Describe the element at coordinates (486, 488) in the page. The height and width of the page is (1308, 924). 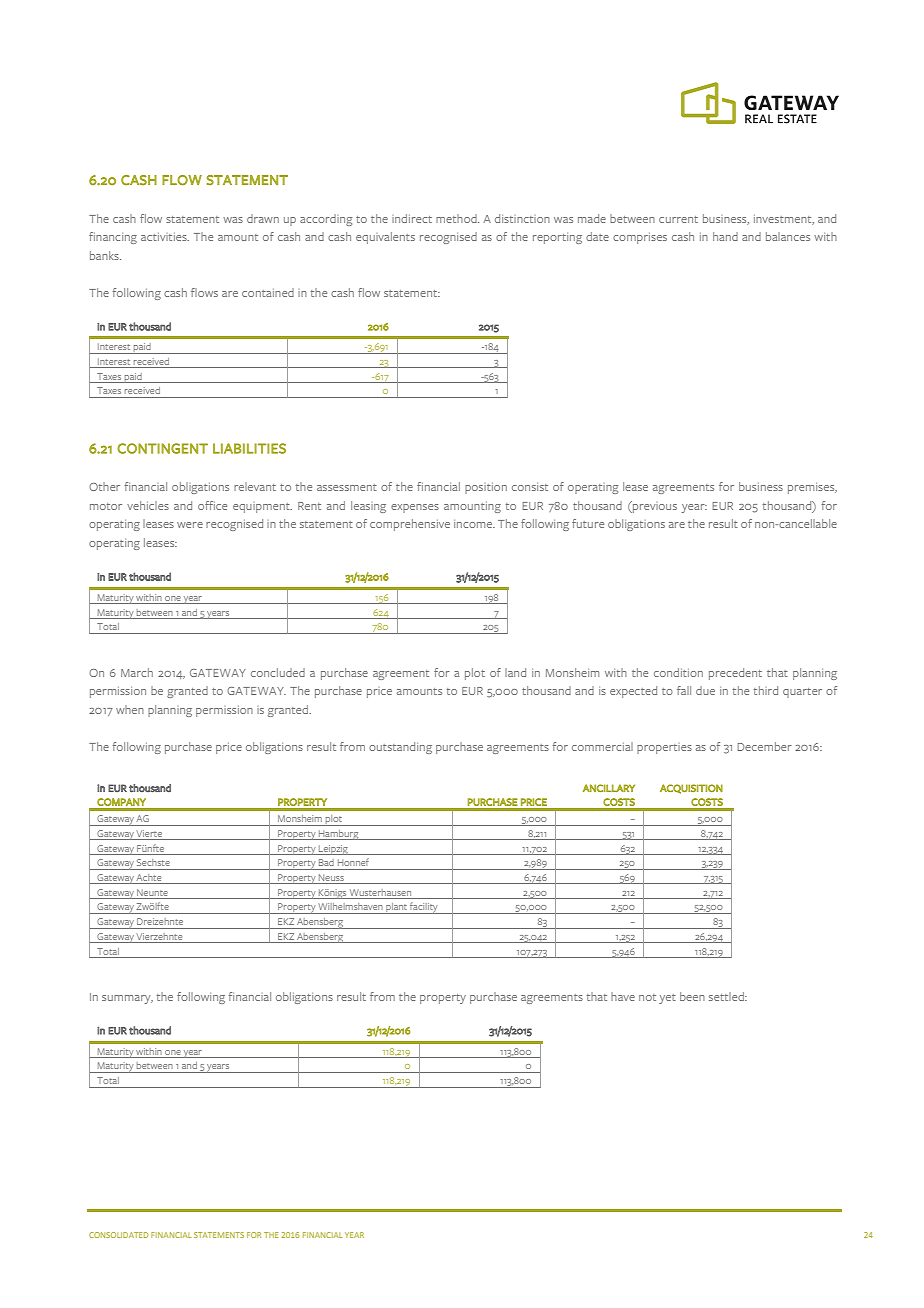
I see `position` at that location.
